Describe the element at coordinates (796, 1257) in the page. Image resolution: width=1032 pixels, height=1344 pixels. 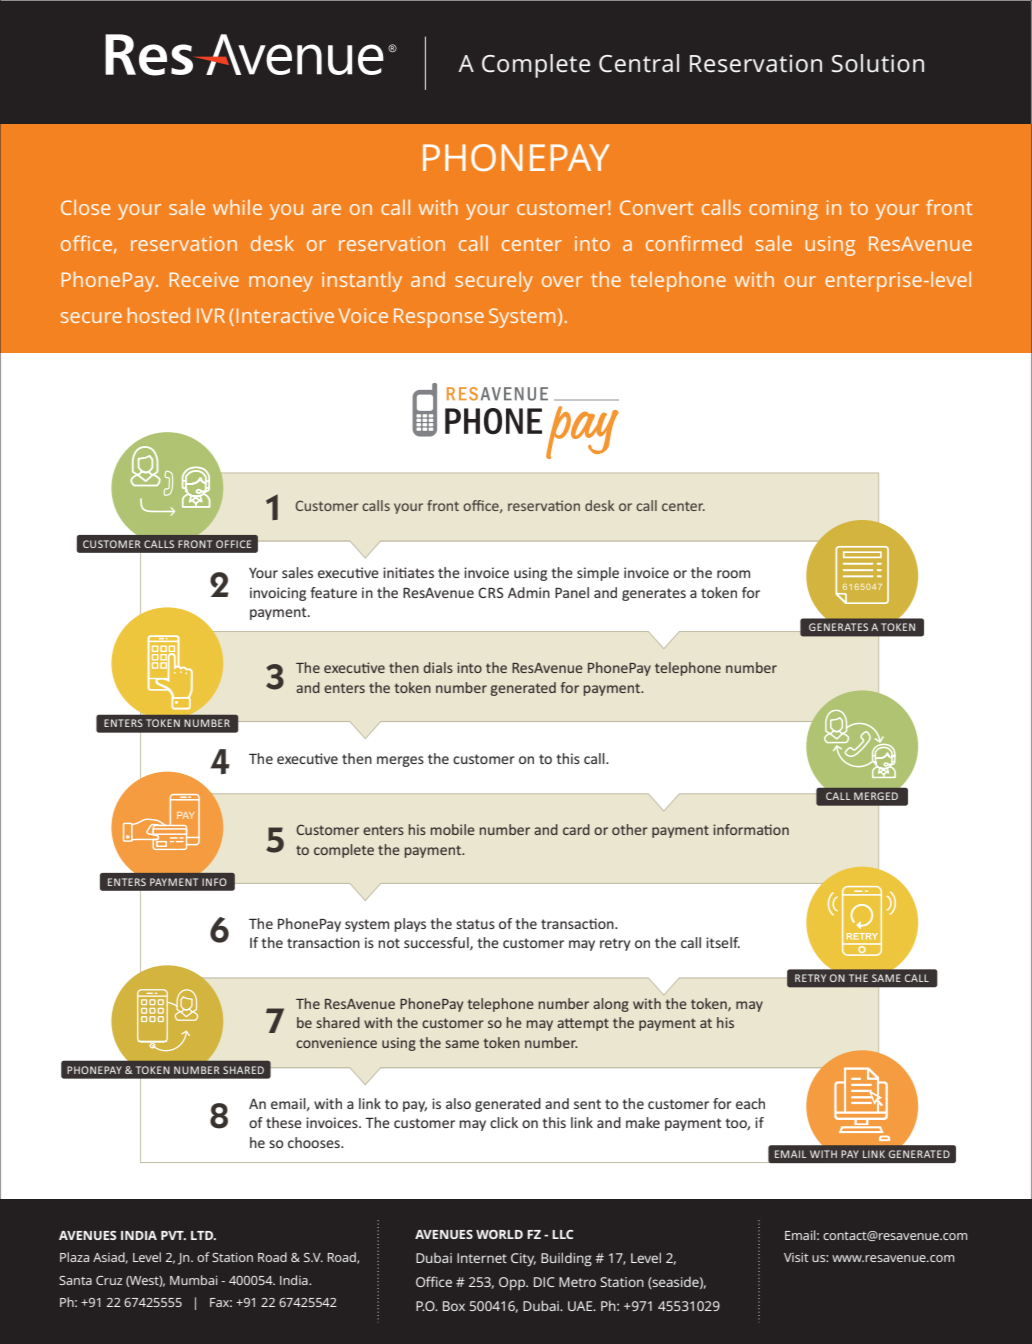
I see `Visit` at that location.
